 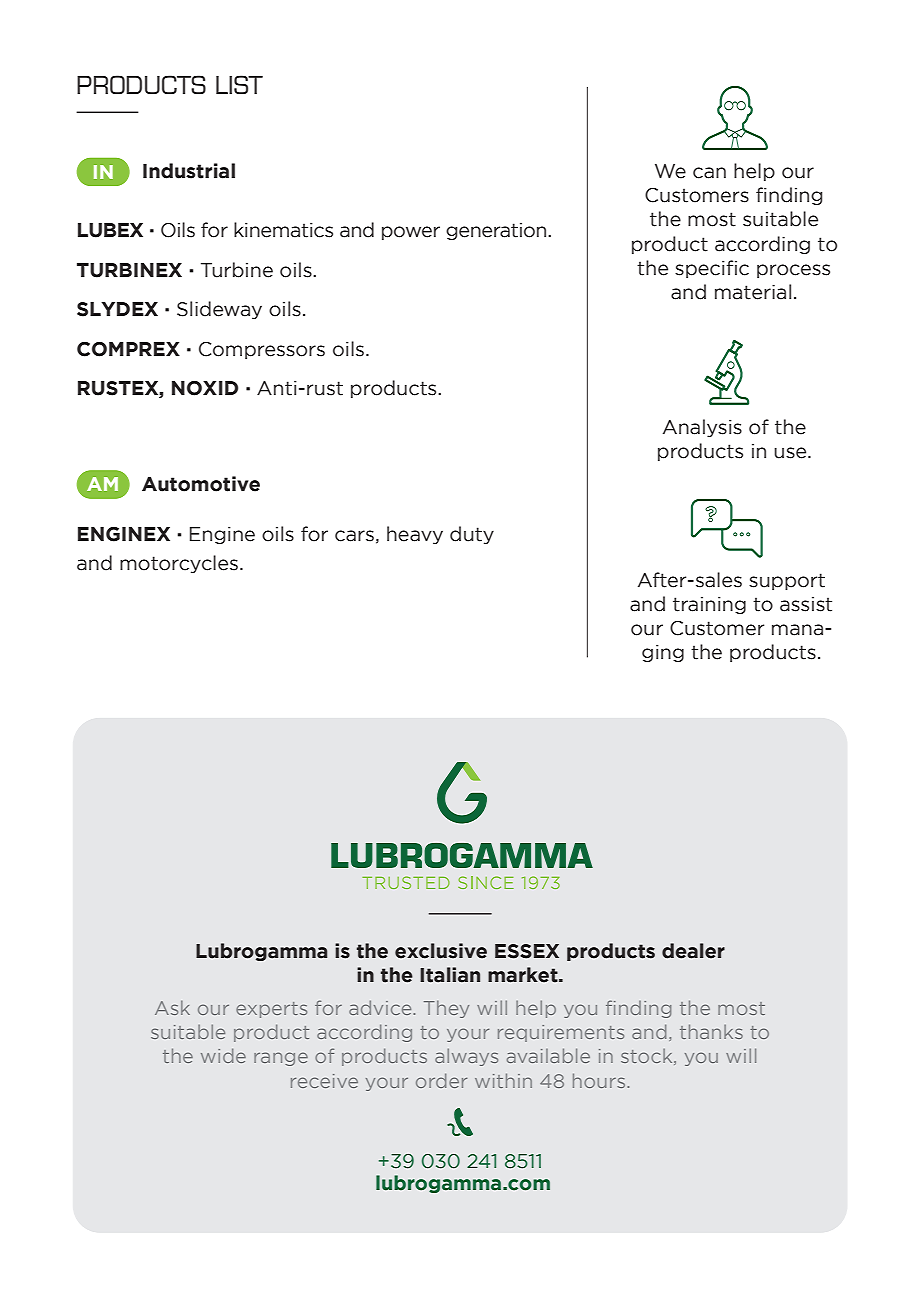 What do you see at coordinates (262, 350) in the page?
I see `Compressors` at bounding box center [262, 350].
